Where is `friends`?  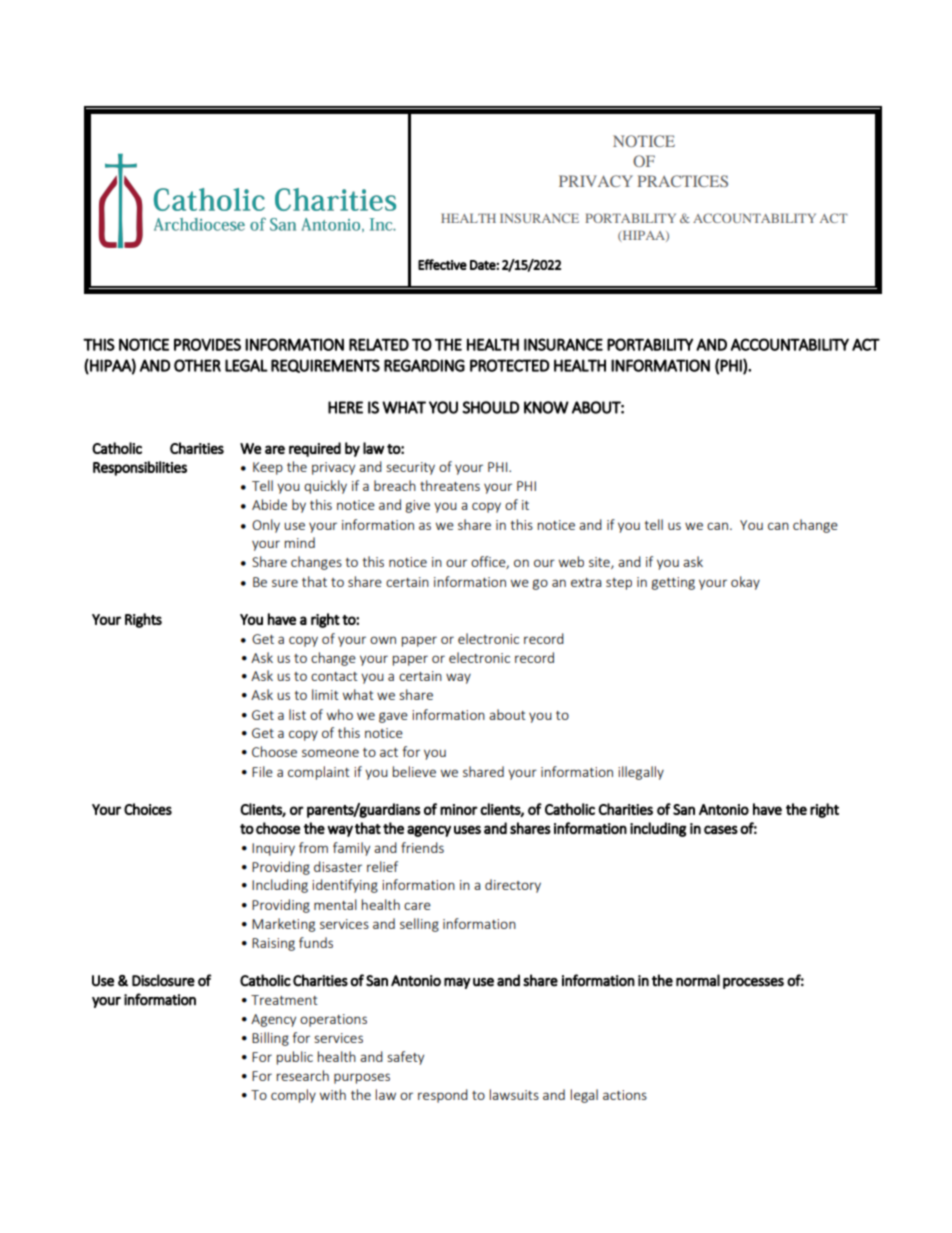 friends is located at coordinates (422, 847).
